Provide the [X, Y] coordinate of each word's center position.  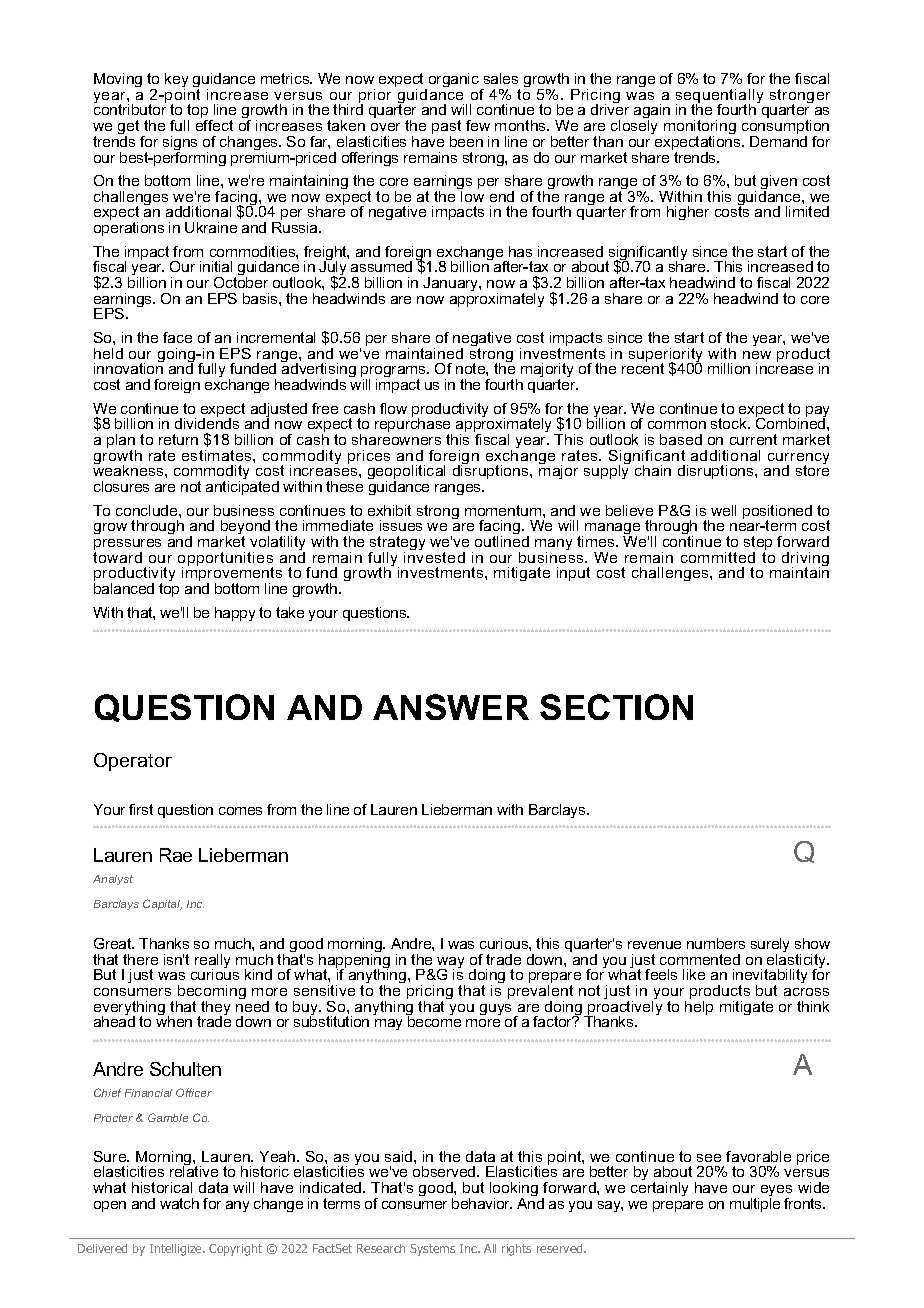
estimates [218, 455]
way [450, 964]
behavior [482, 1203]
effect [214, 125]
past [446, 128]
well [723, 510]
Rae [176, 855]
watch [179, 1203]
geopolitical [406, 474]
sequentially [719, 97]
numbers [716, 943]
